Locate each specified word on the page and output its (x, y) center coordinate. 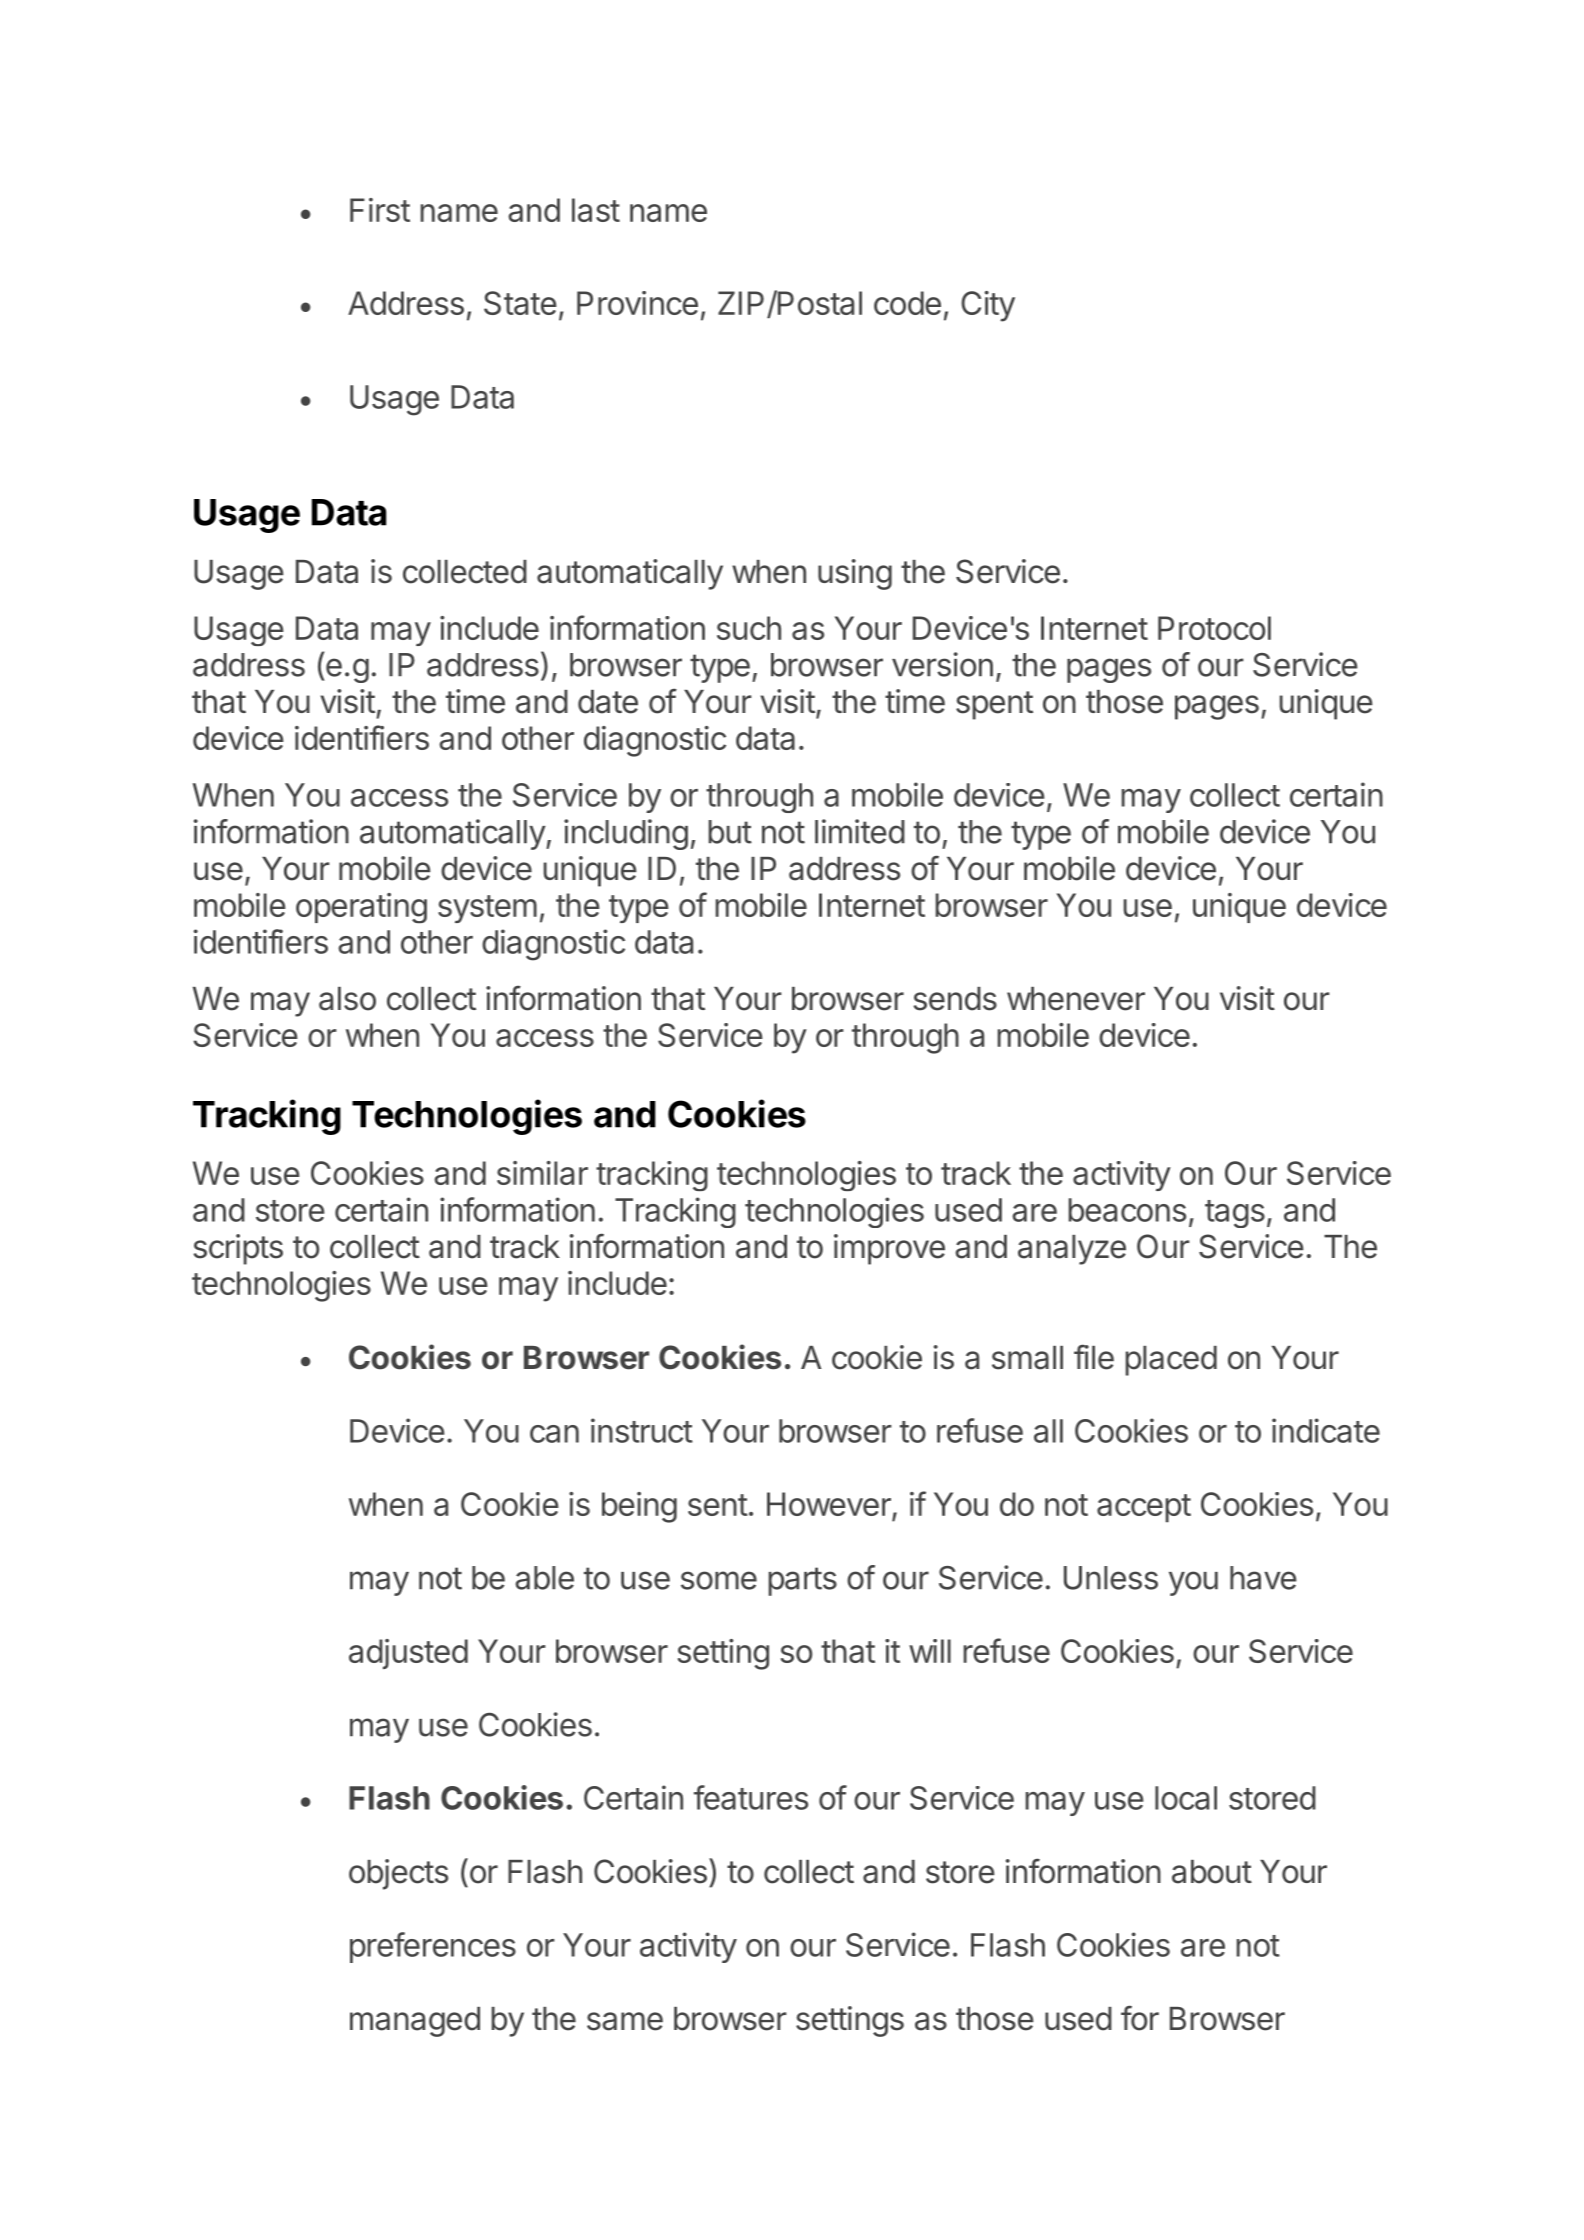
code (907, 303)
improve (889, 1249)
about (1212, 1872)
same (625, 2021)
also (347, 999)
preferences (433, 1947)
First (380, 210)
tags (1235, 1214)
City (988, 306)
